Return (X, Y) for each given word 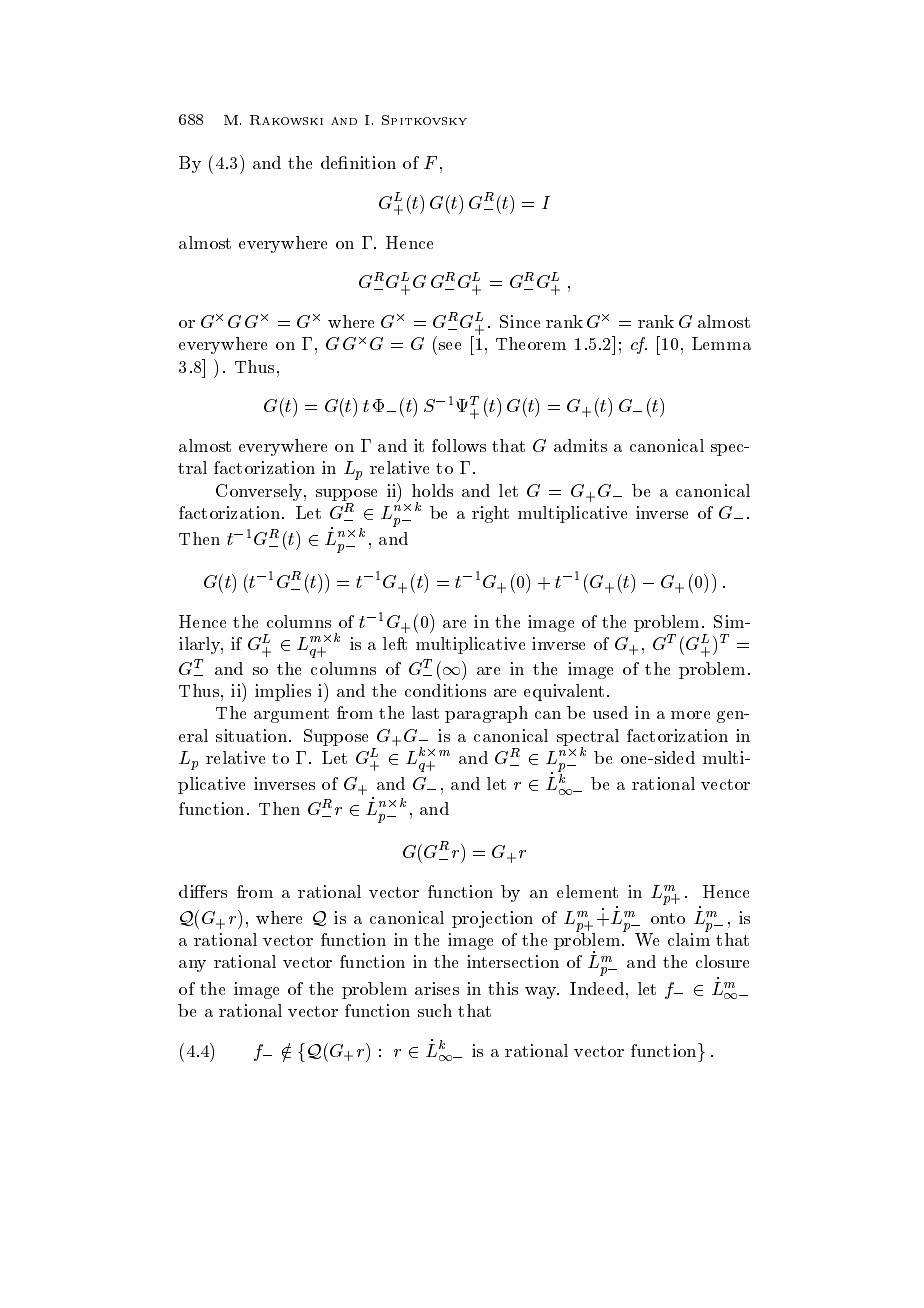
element (587, 891)
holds (432, 490)
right (490, 514)
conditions (445, 690)
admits (580, 445)
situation (251, 735)
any (192, 966)
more (690, 715)
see (450, 346)
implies (283, 692)
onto (668, 918)
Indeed (597, 988)
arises (437, 988)
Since (520, 321)
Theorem (531, 343)
